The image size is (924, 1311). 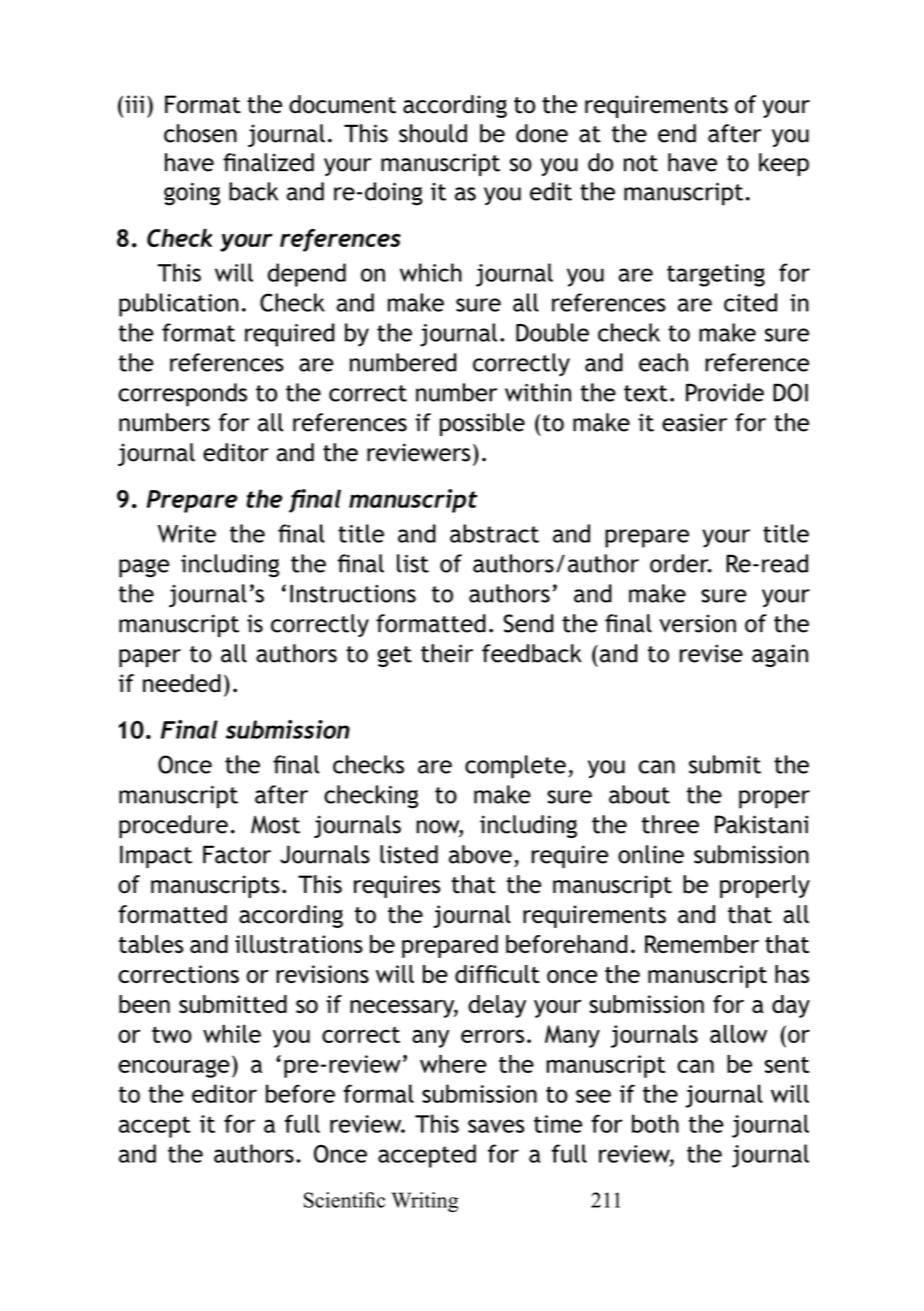 What do you see at coordinates (655, 1123) in the screenshot?
I see `both` at bounding box center [655, 1123].
